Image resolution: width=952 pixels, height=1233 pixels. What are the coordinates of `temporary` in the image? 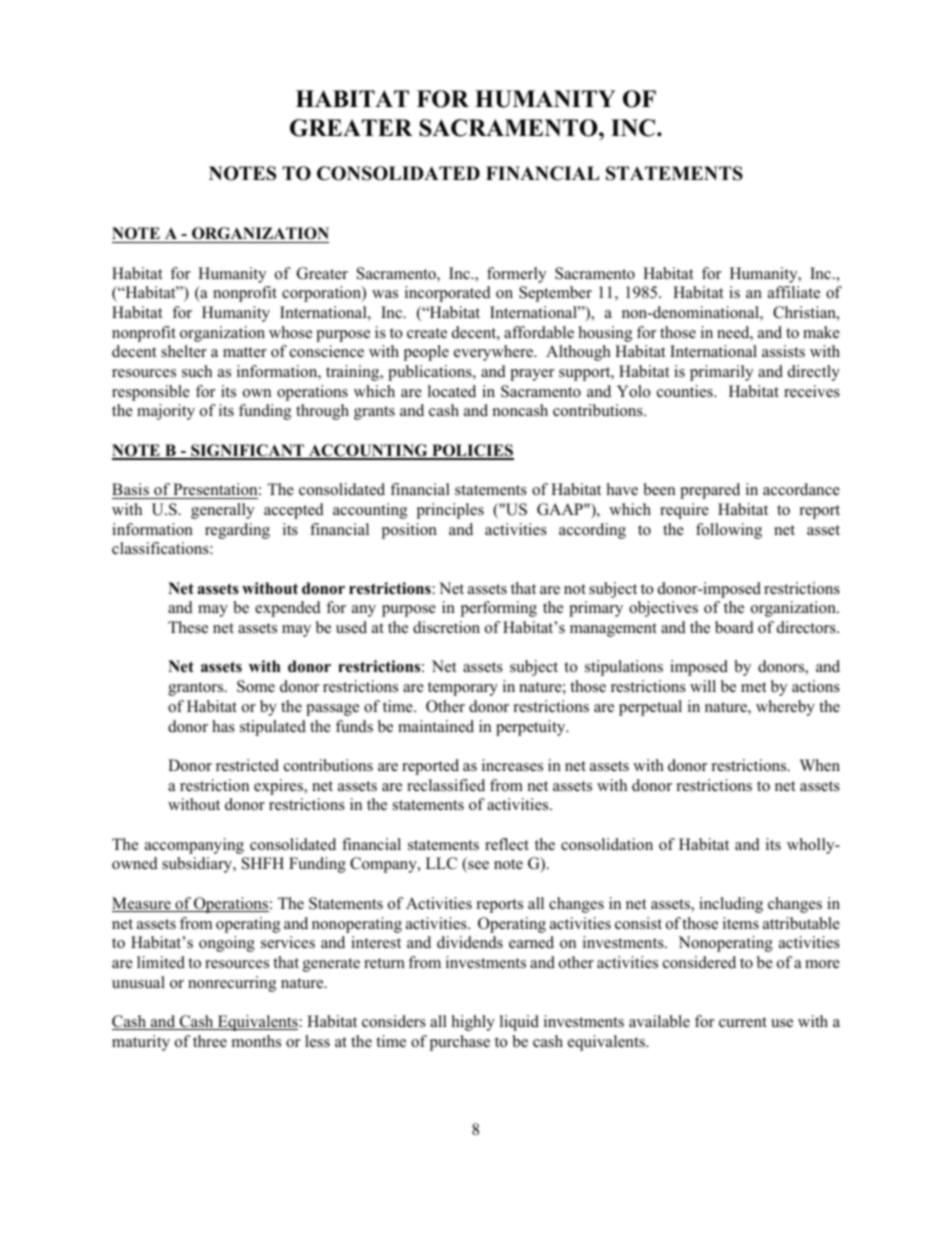 It's located at (463, 689).
